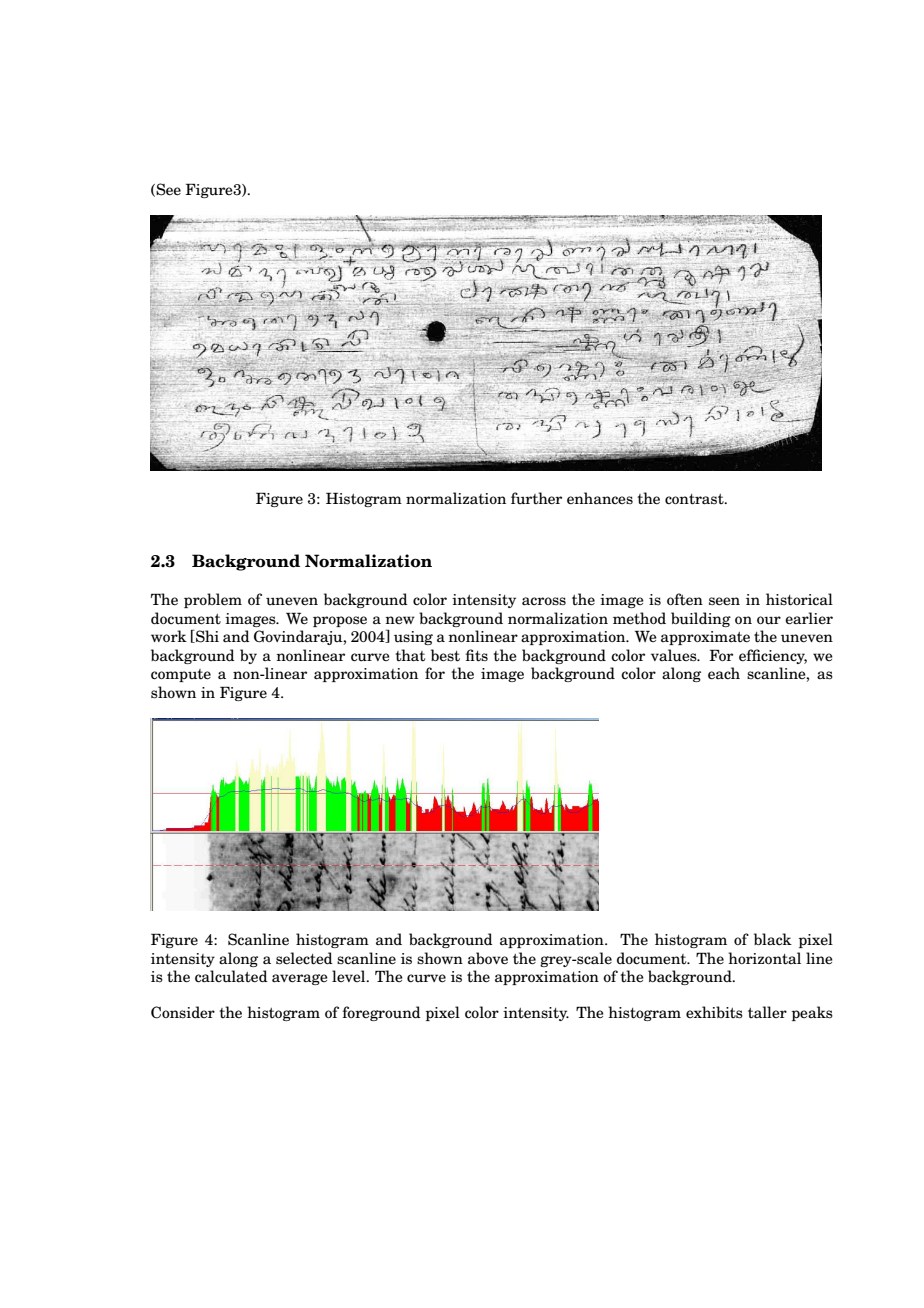 This image has height=1308, width=924. What do you see at coordinates (724, 673) in the image?
I see `each` at bounding box center [724, 673].
